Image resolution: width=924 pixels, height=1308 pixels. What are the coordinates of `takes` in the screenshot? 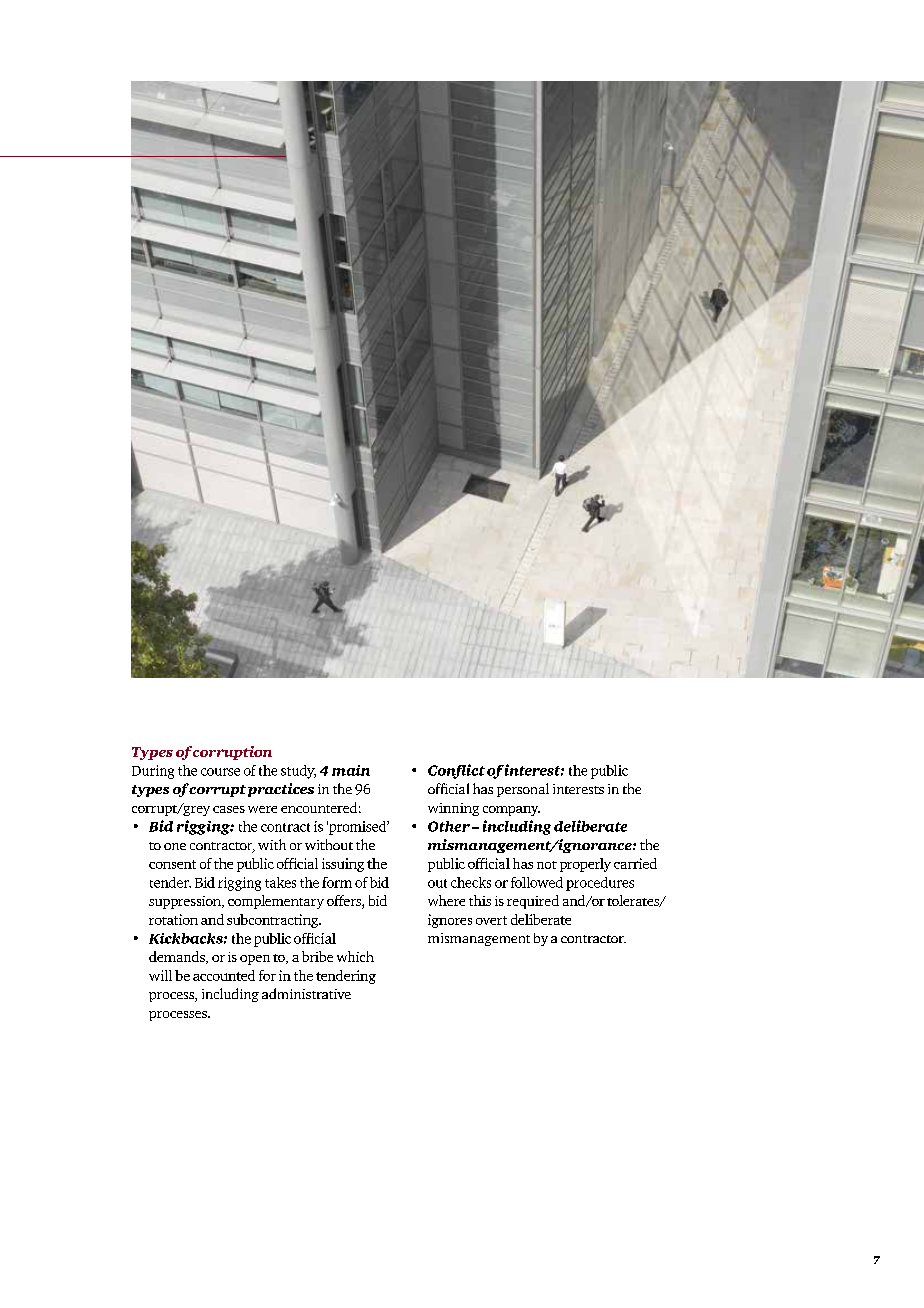 It's located at (280, 882).
